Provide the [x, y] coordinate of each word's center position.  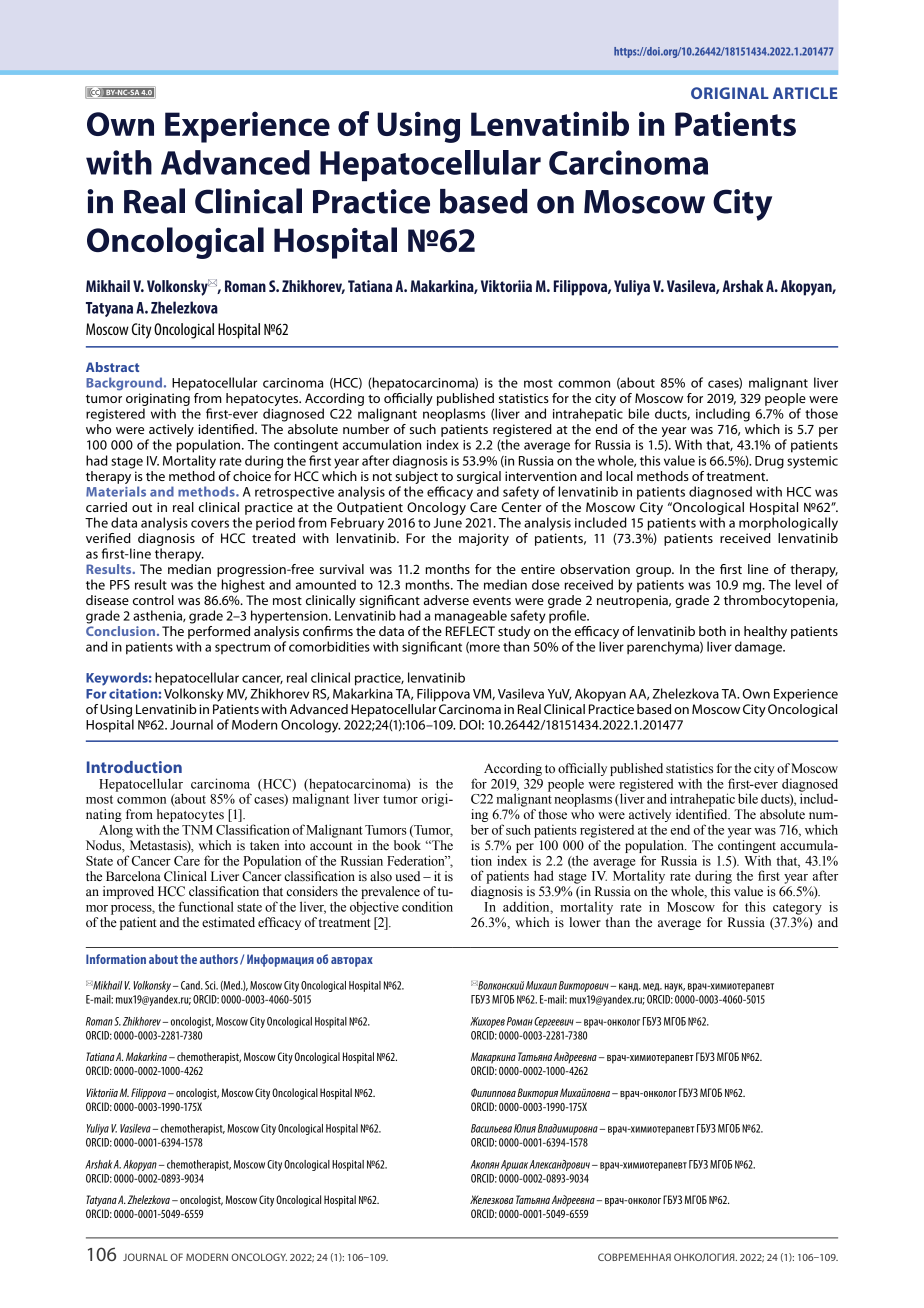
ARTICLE [805, 93]
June [448, 523]
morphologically [788, 524]
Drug [769, 462]
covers [210, 524]
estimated [228, 922]
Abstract [112, 367]
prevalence [390, 894]
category [797, 909]
